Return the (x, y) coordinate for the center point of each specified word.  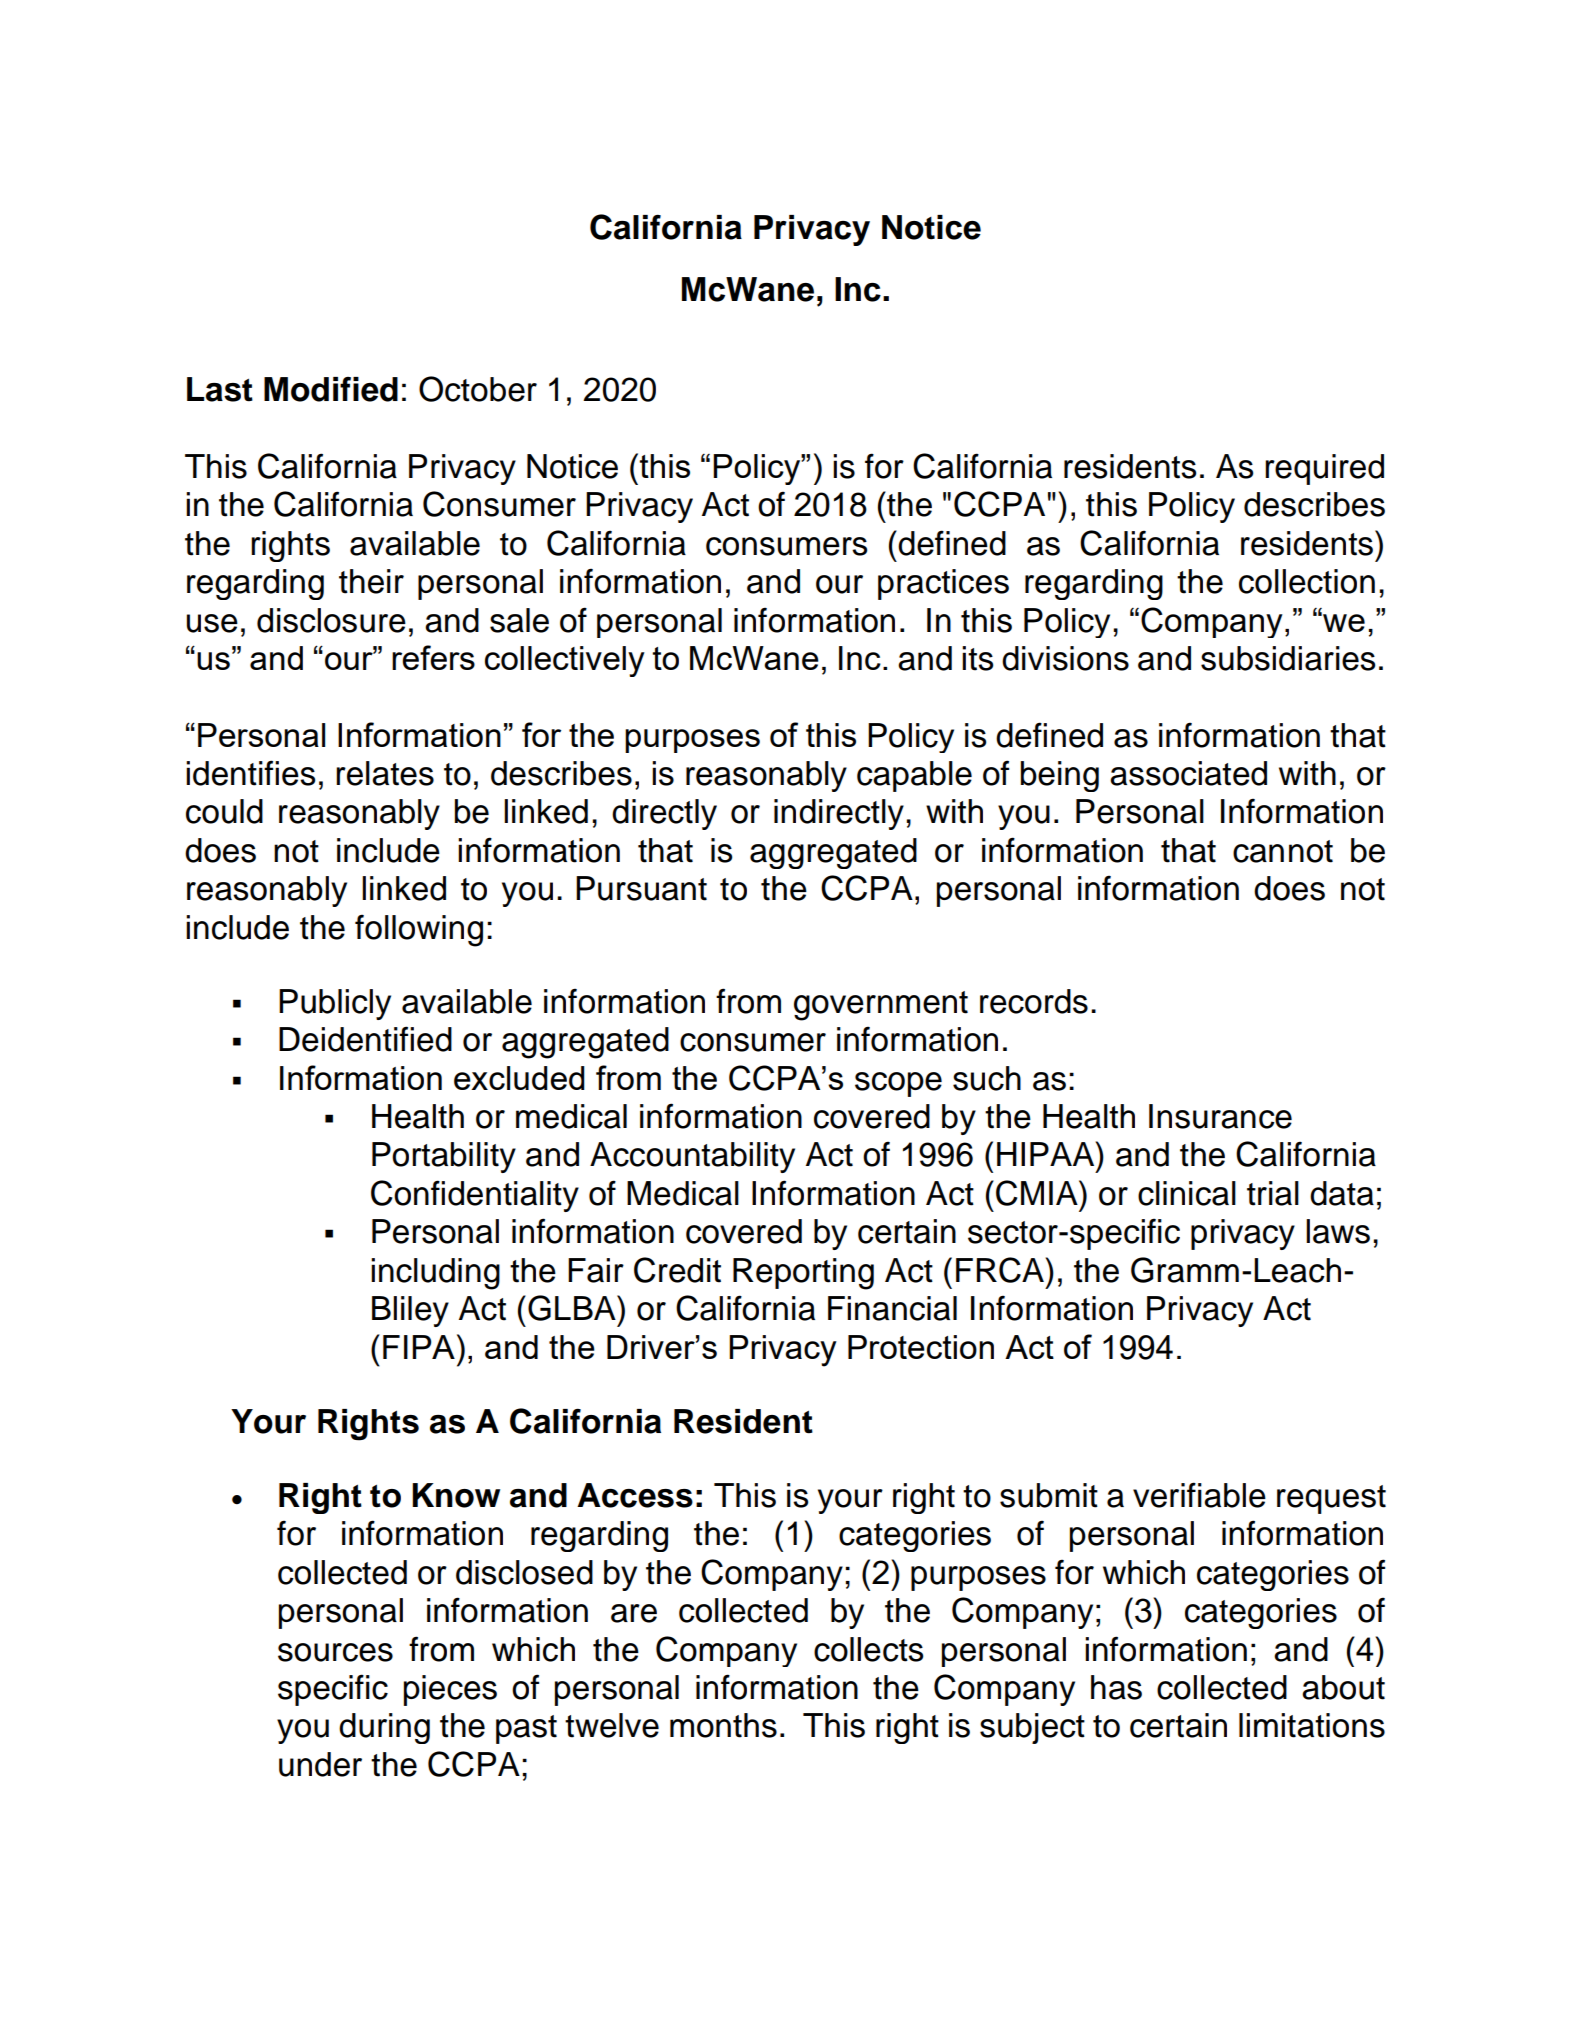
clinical (1187, 1193)
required (1324, 469)
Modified (331, 389)
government (881, 1006)
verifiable (1199, 1495)
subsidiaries (1288, 658)
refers (433, 657)
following (419, 930)
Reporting (803, 1274)
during (384, 1728)
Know (456, 1495)
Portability (444, 1157)
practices (943, 584)
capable (914, 776)
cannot (1283, 851)
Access (635, 1495)
